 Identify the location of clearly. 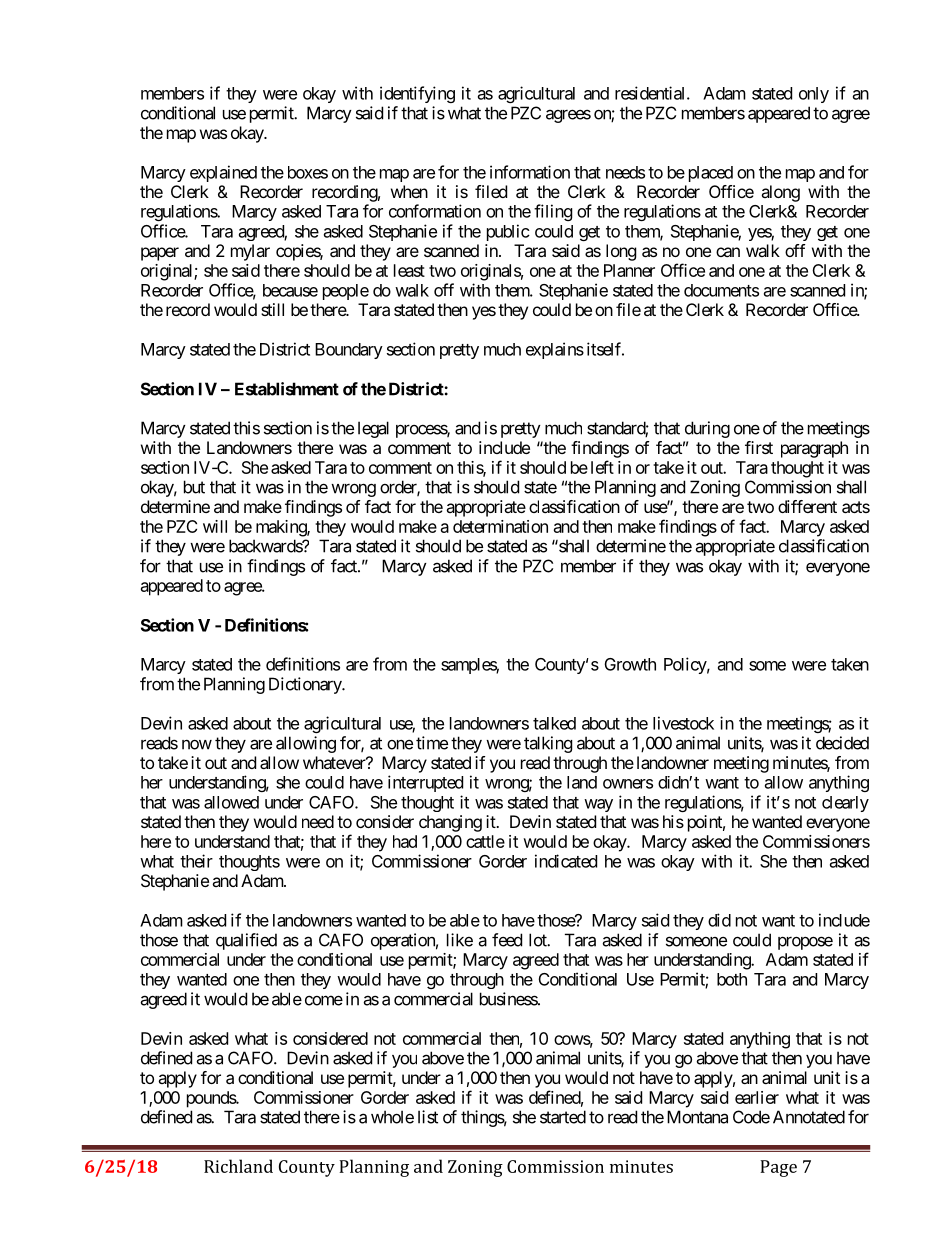
(845, 804).
